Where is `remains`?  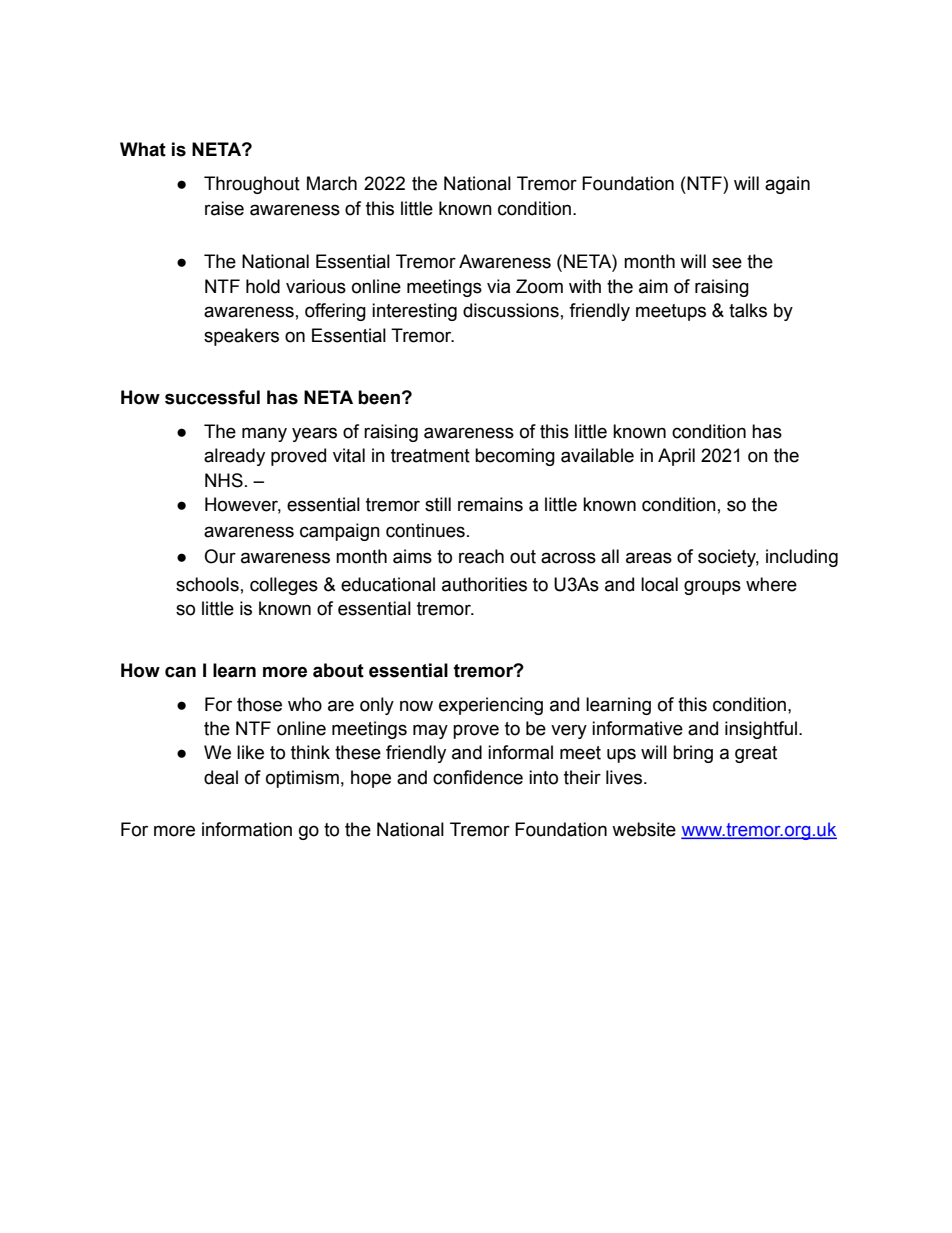 remains is located at coordinates (490, 504).
